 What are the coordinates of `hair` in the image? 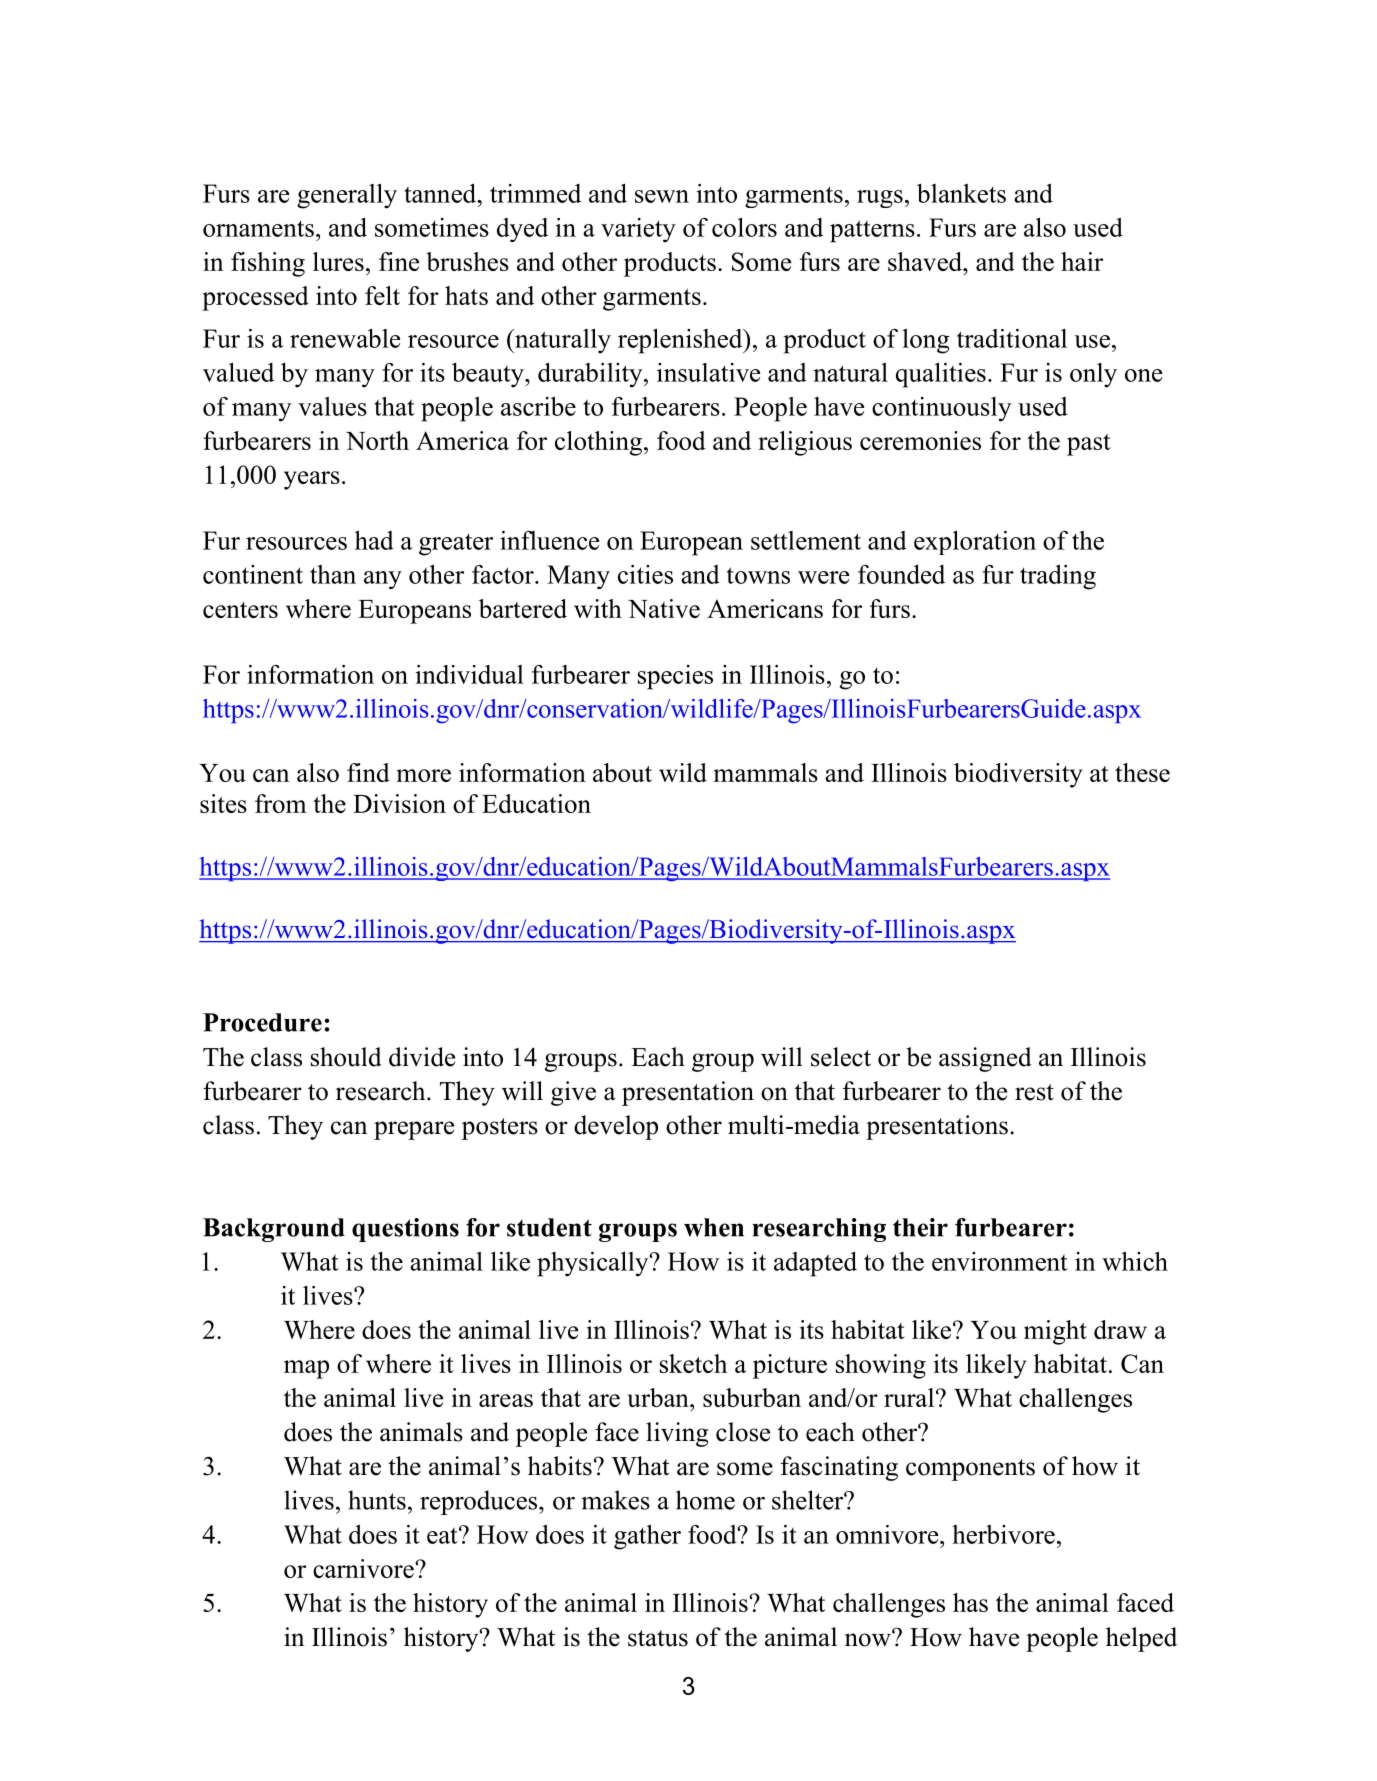 It's located at (1082, 261).
